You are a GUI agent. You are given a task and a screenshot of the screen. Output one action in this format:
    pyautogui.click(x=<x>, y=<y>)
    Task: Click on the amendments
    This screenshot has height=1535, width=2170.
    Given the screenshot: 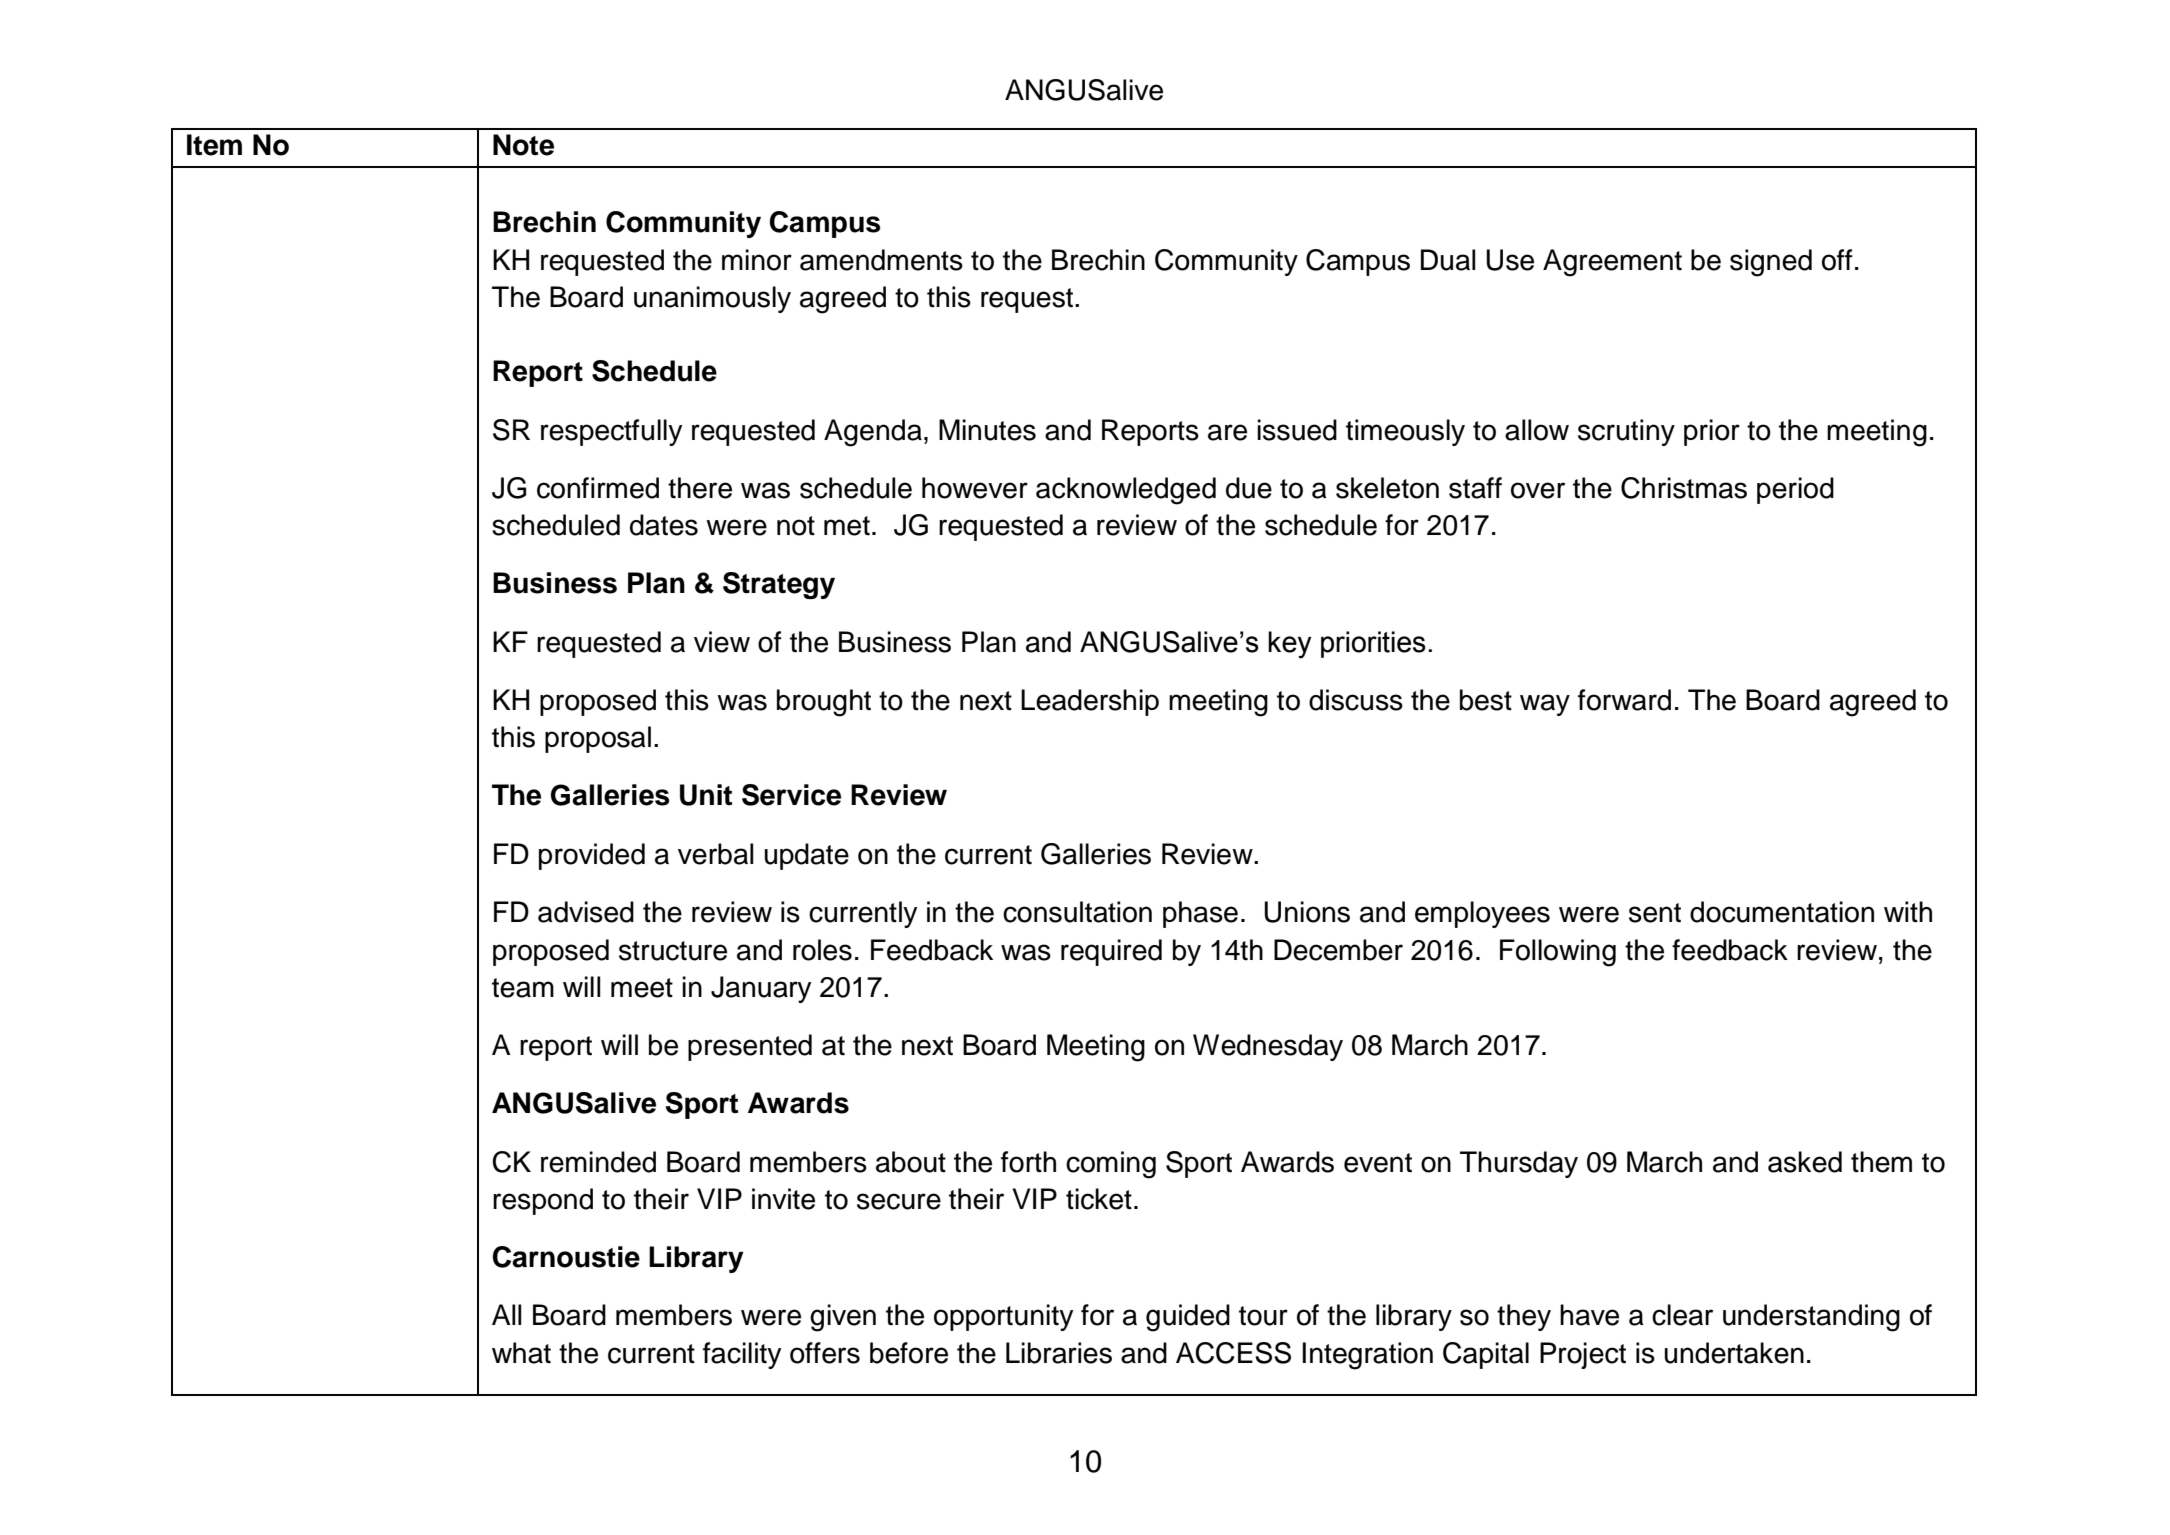 What is the action you would take?
    pyautogui.click(x=881, y=260)
